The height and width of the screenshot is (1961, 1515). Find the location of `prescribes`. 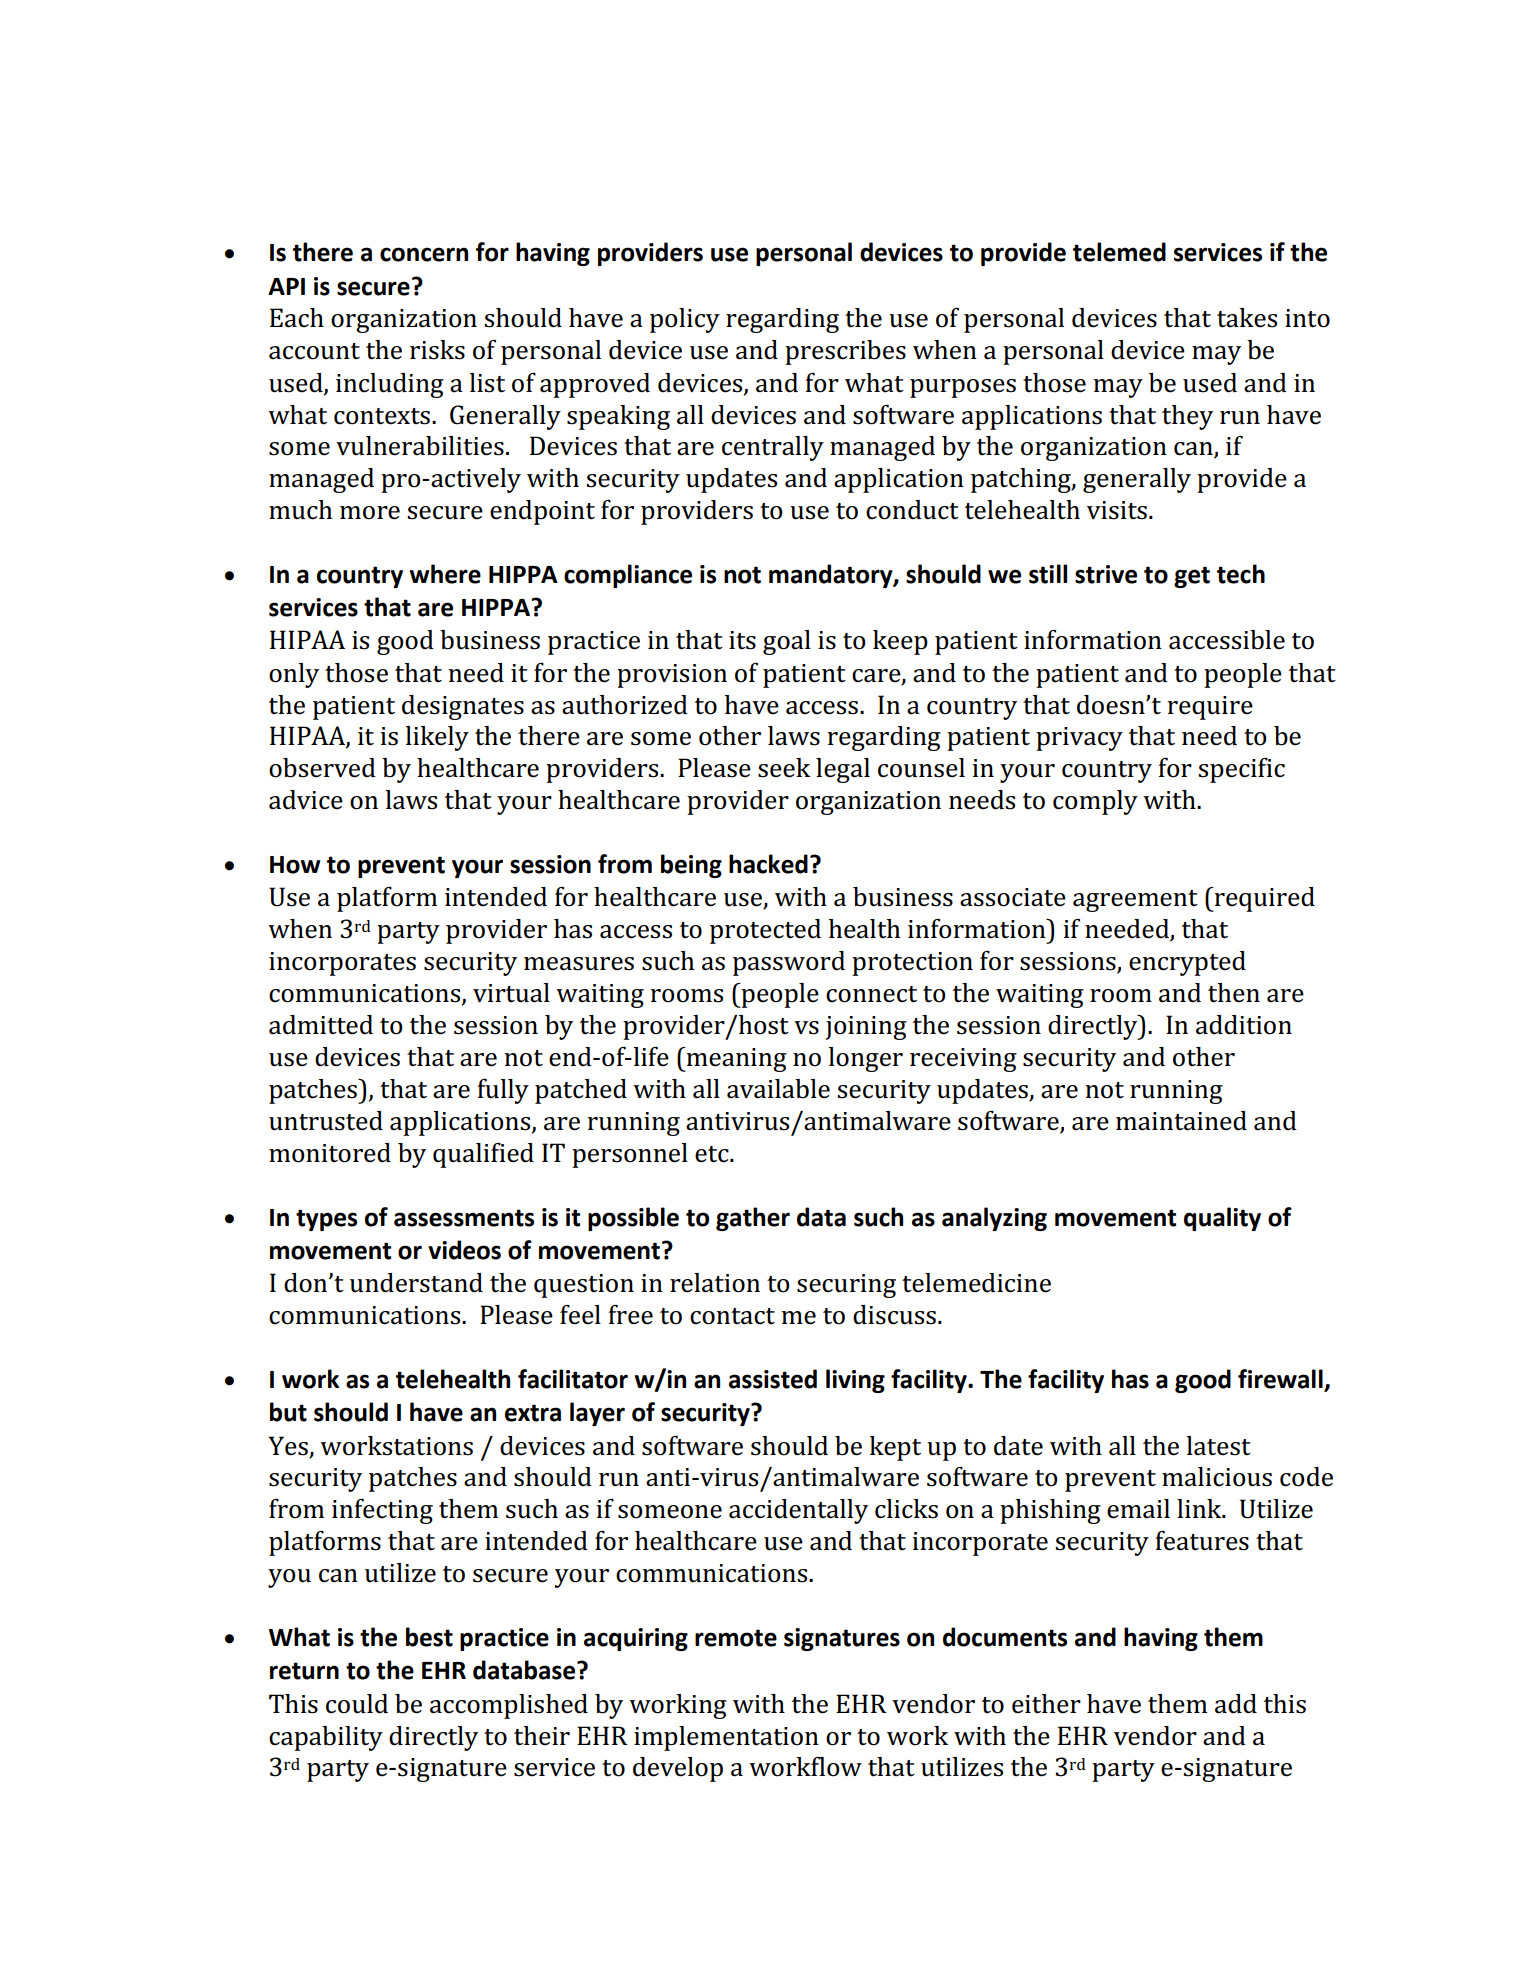

prescribes is located at coordinates (845, 352).
